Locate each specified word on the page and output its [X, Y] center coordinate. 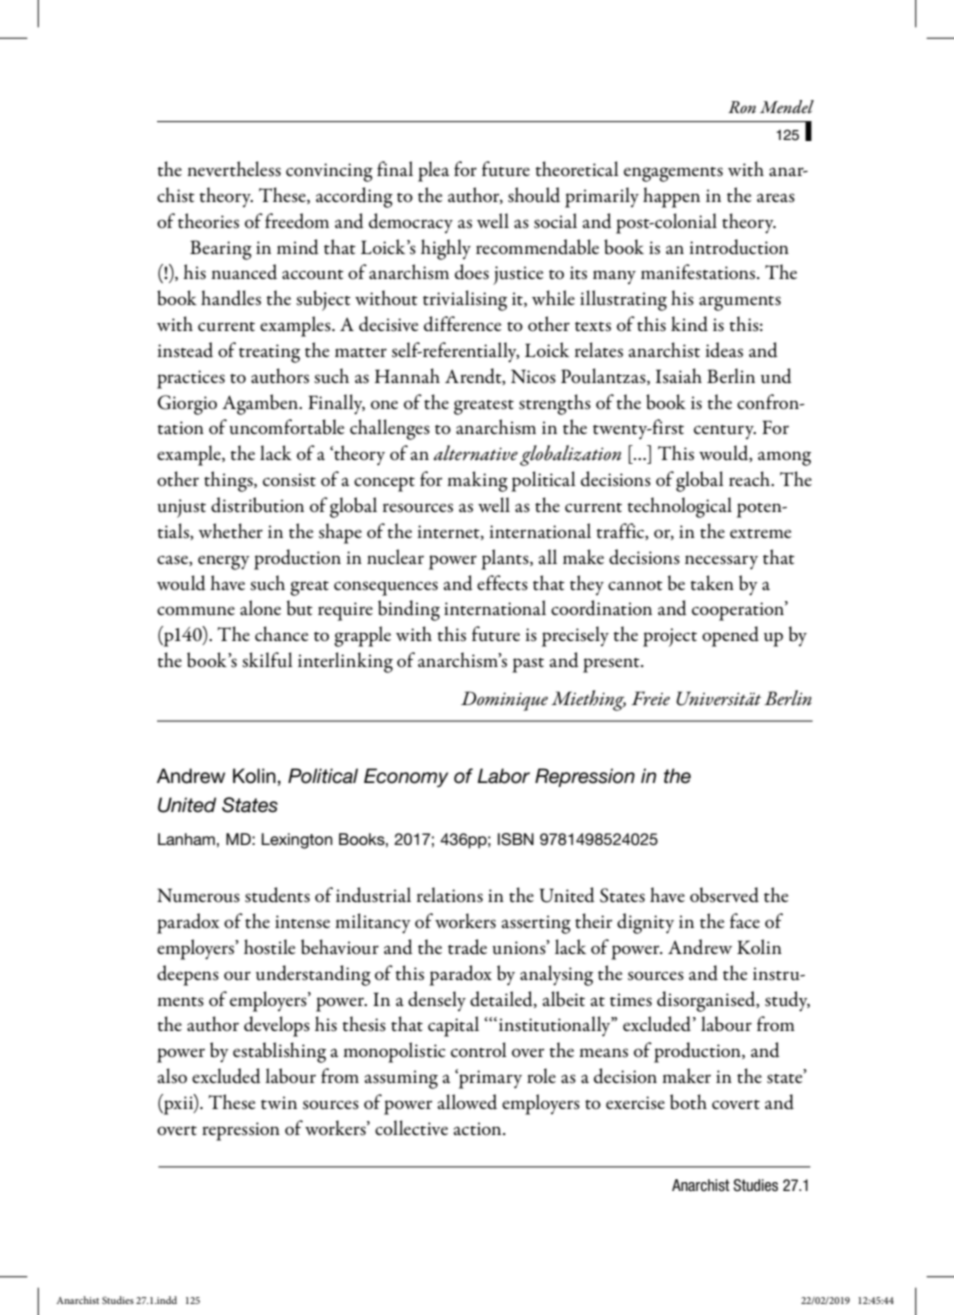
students [277, 895]
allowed [467, 1102]
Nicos [533, 376]
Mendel [787, 107]
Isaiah [679, 376]
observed [724, 895]
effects [502, 583]
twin [279, 1102]
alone [260, 608]
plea [433, 171]
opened [730, 636]
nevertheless [234, 169]
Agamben [261, 404]
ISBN [516, 839]
